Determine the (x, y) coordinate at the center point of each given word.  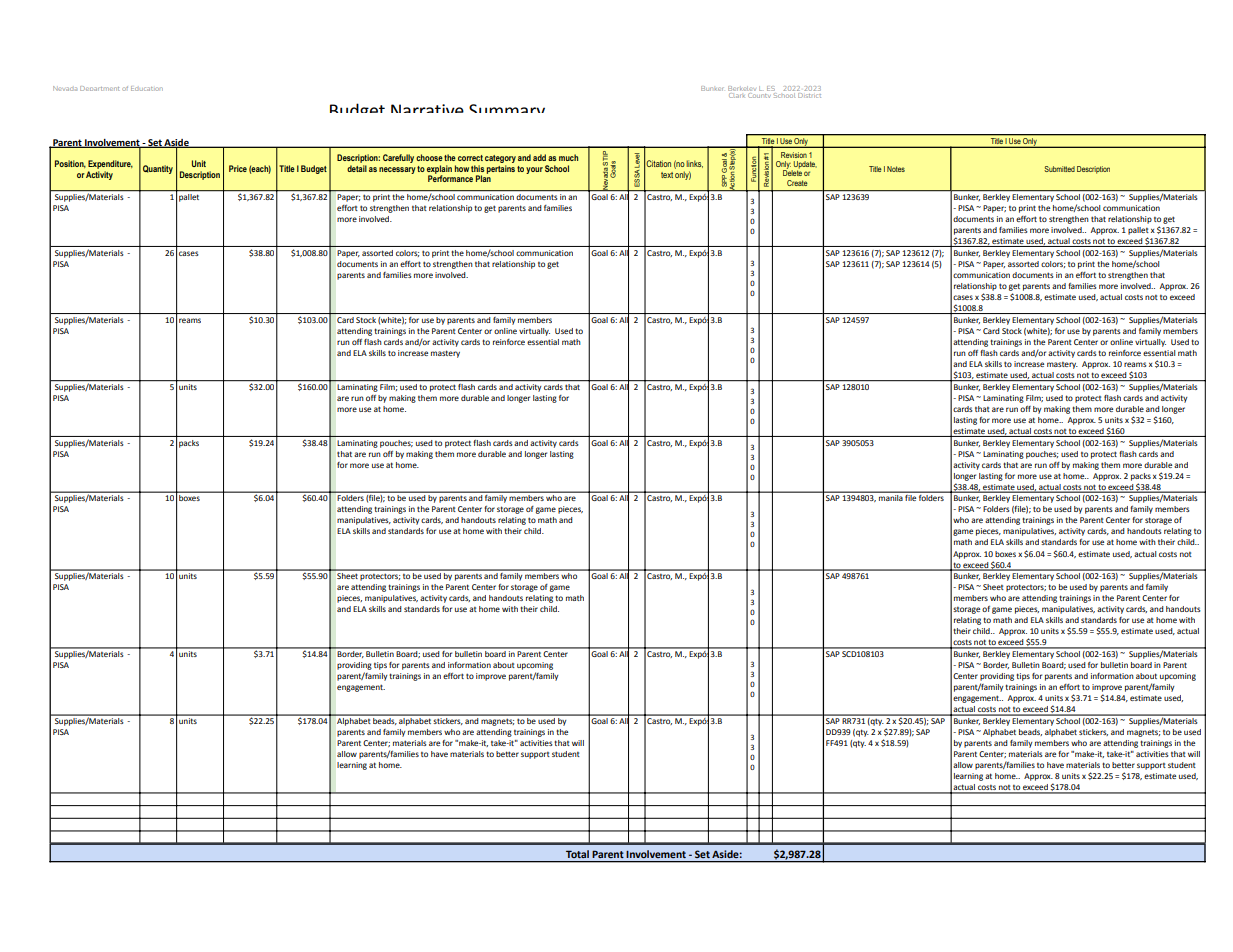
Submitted (1059, 169)
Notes (896, 169)
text (667, 175)
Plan (483, 177)
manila (890, 498)
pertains (501, 169)
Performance (450, 177)
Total (577, 854)
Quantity (158, 169)
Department (99, 88)
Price (238, 168)
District (809, 95)
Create (797, 183)
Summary (507, 108)
